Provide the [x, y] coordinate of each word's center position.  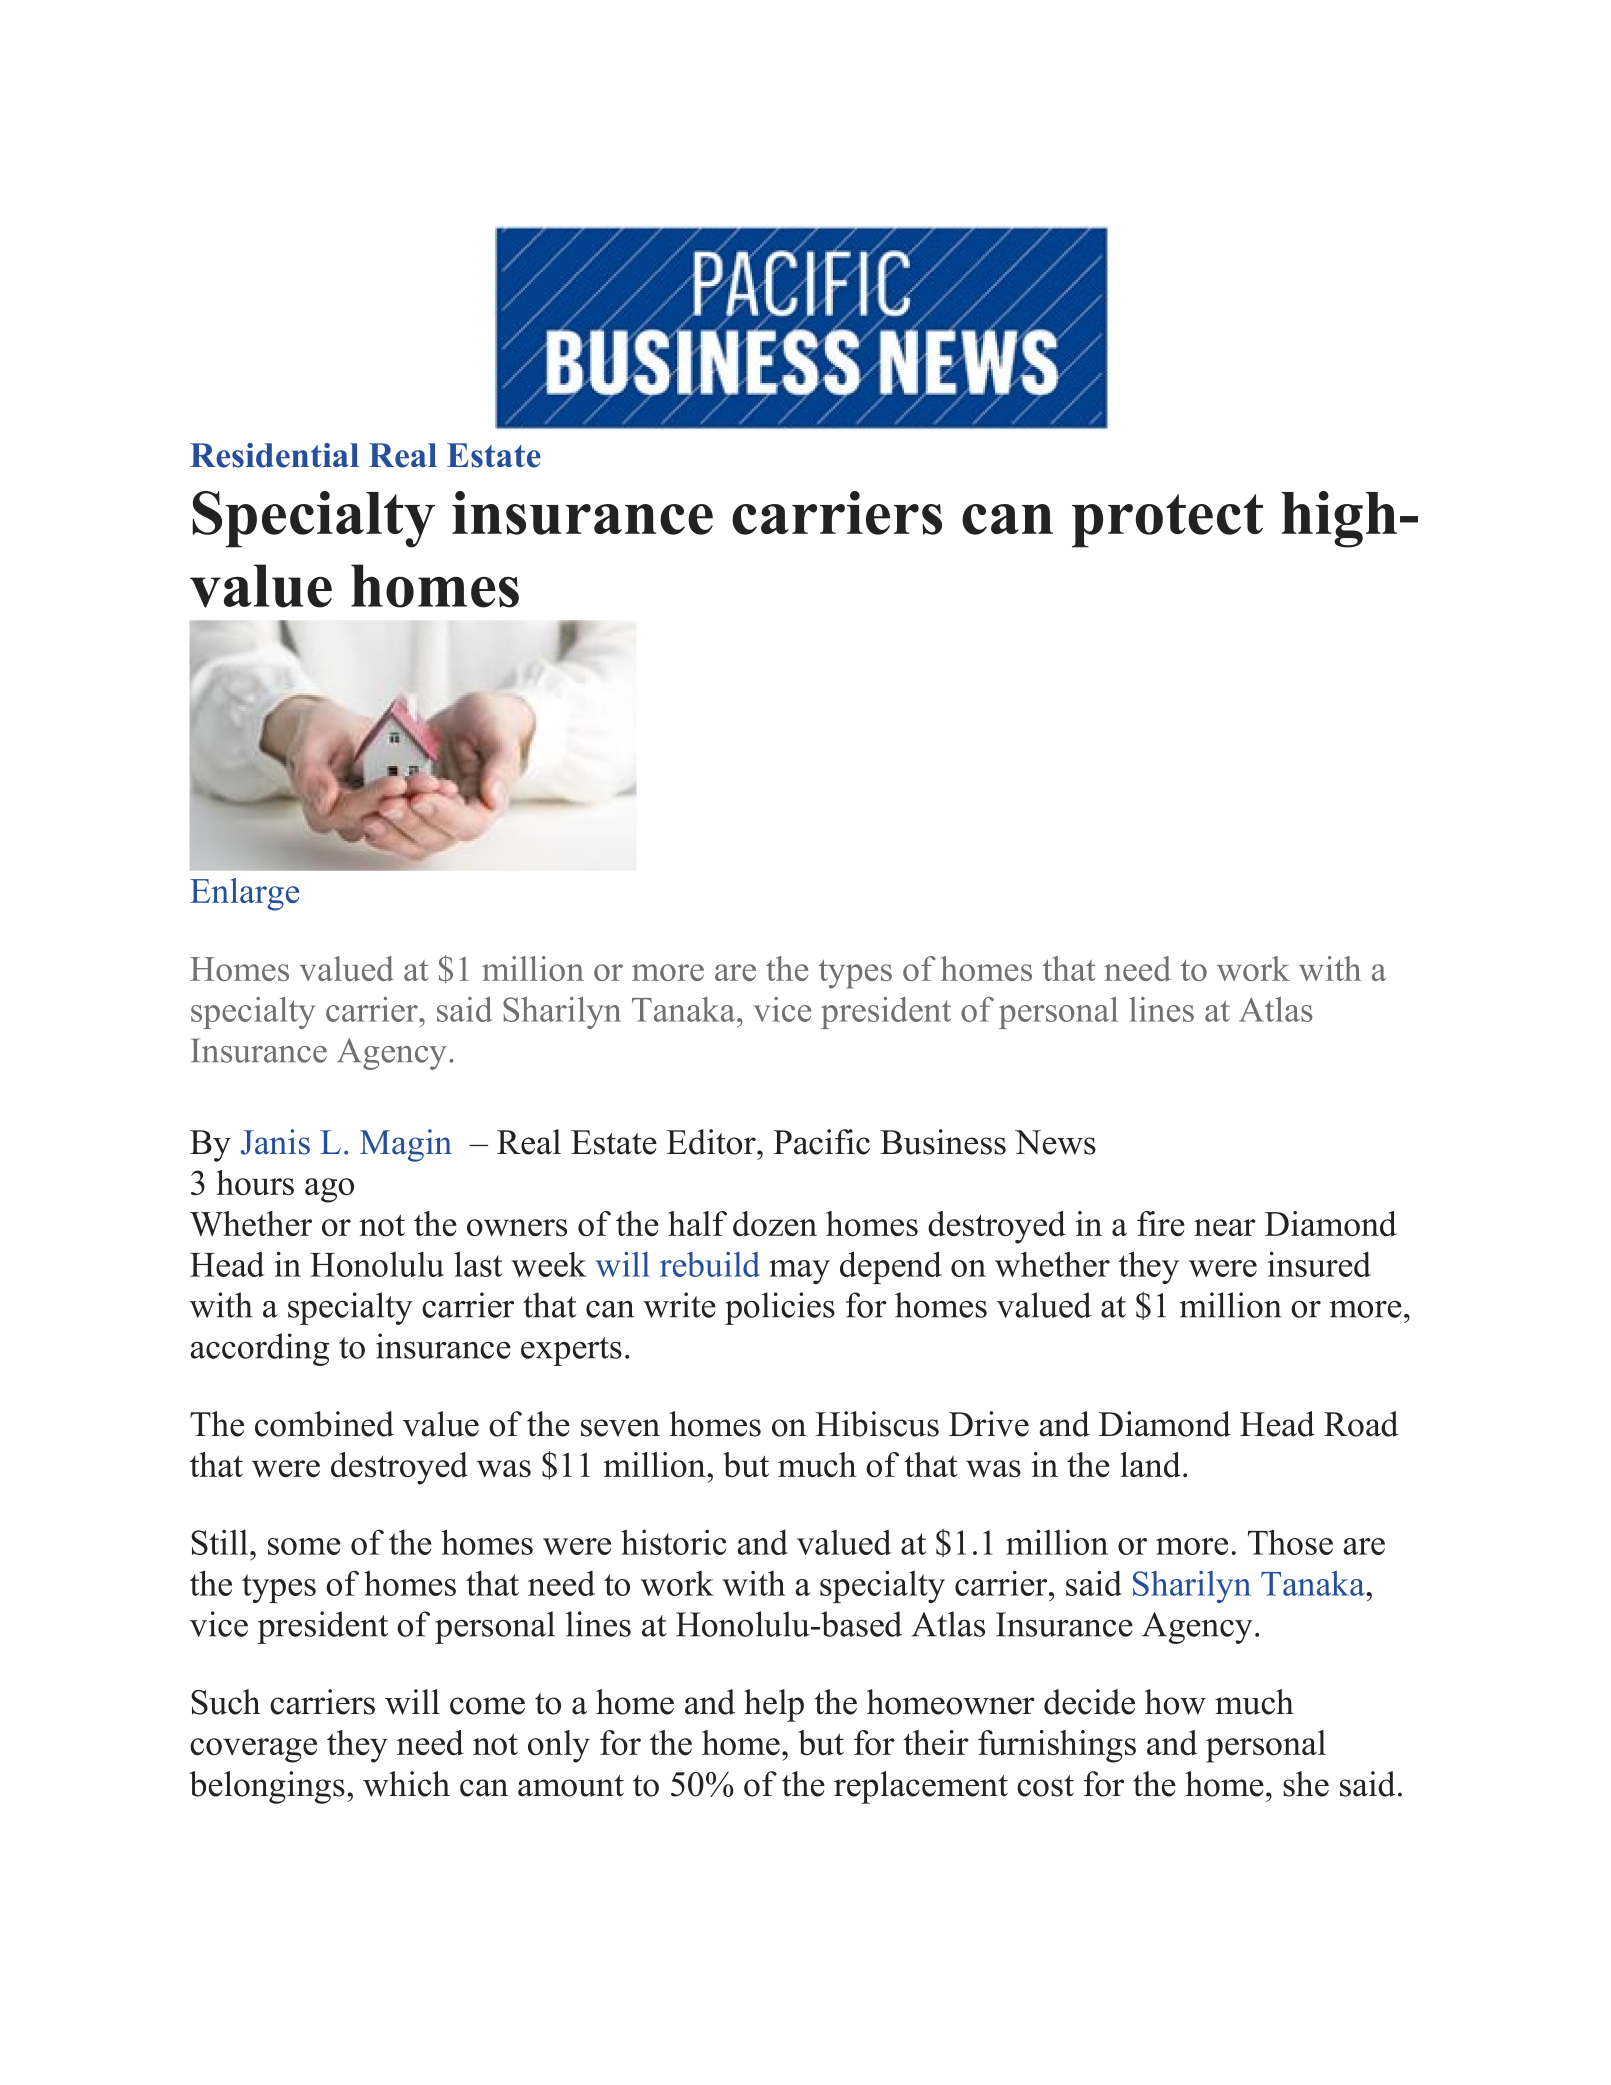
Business [943, 1142]
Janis [275, 1142]
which [406, 1784]
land [1150, 1465]
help [774, 1705]
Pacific [821, 1142]
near [1225, 1228]
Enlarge [244, 894]
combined [324, 1424]
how [1175, 1702]
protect [1167, 521]
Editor [712, 1142]
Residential [274, 455]
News [1055, 1142]
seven [620, 1428]
